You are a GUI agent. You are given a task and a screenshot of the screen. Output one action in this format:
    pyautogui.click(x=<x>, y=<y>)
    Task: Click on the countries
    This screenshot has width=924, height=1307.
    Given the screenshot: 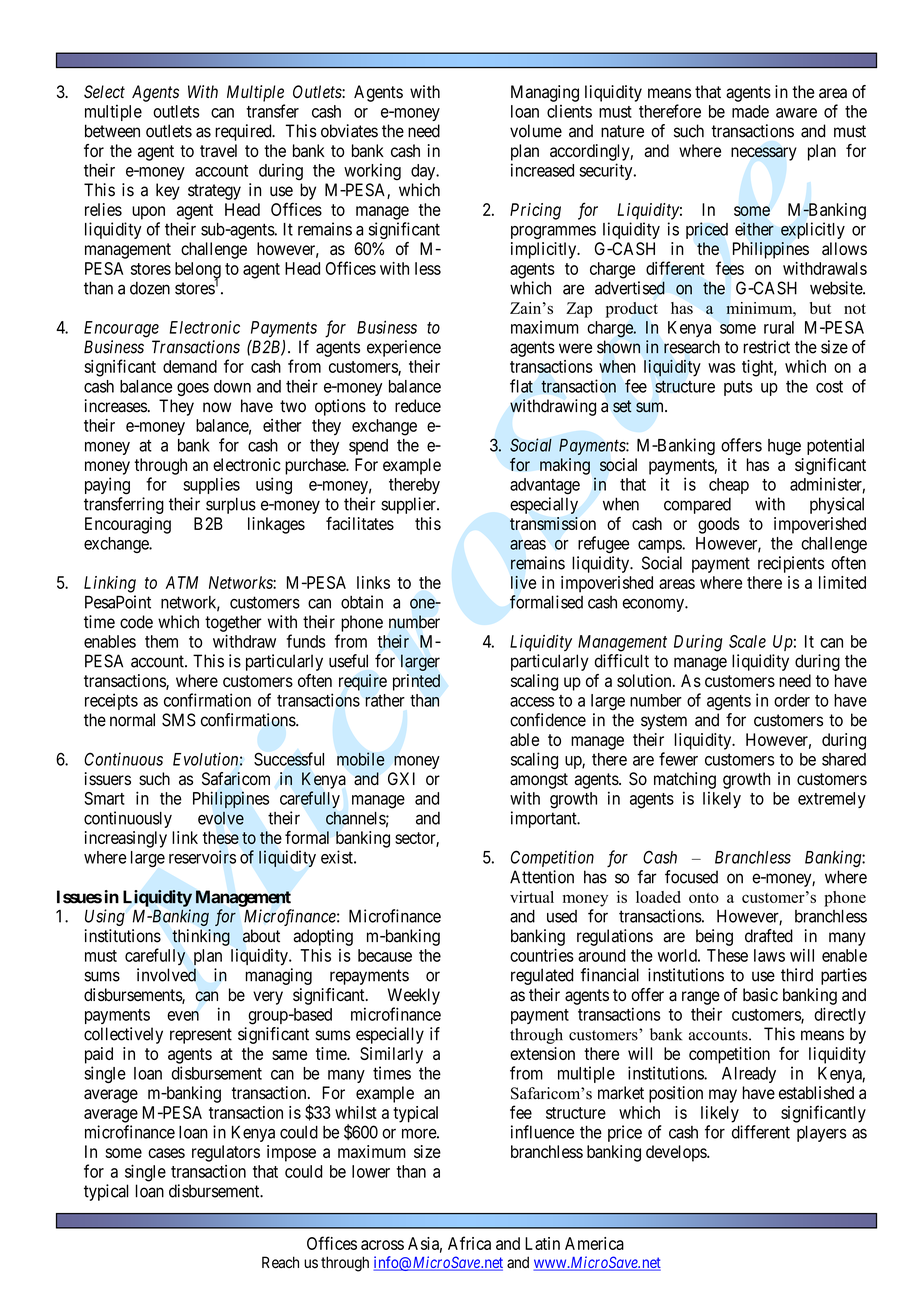 What is the action you would take?
    pyautogui.click(x=542, y=955)
